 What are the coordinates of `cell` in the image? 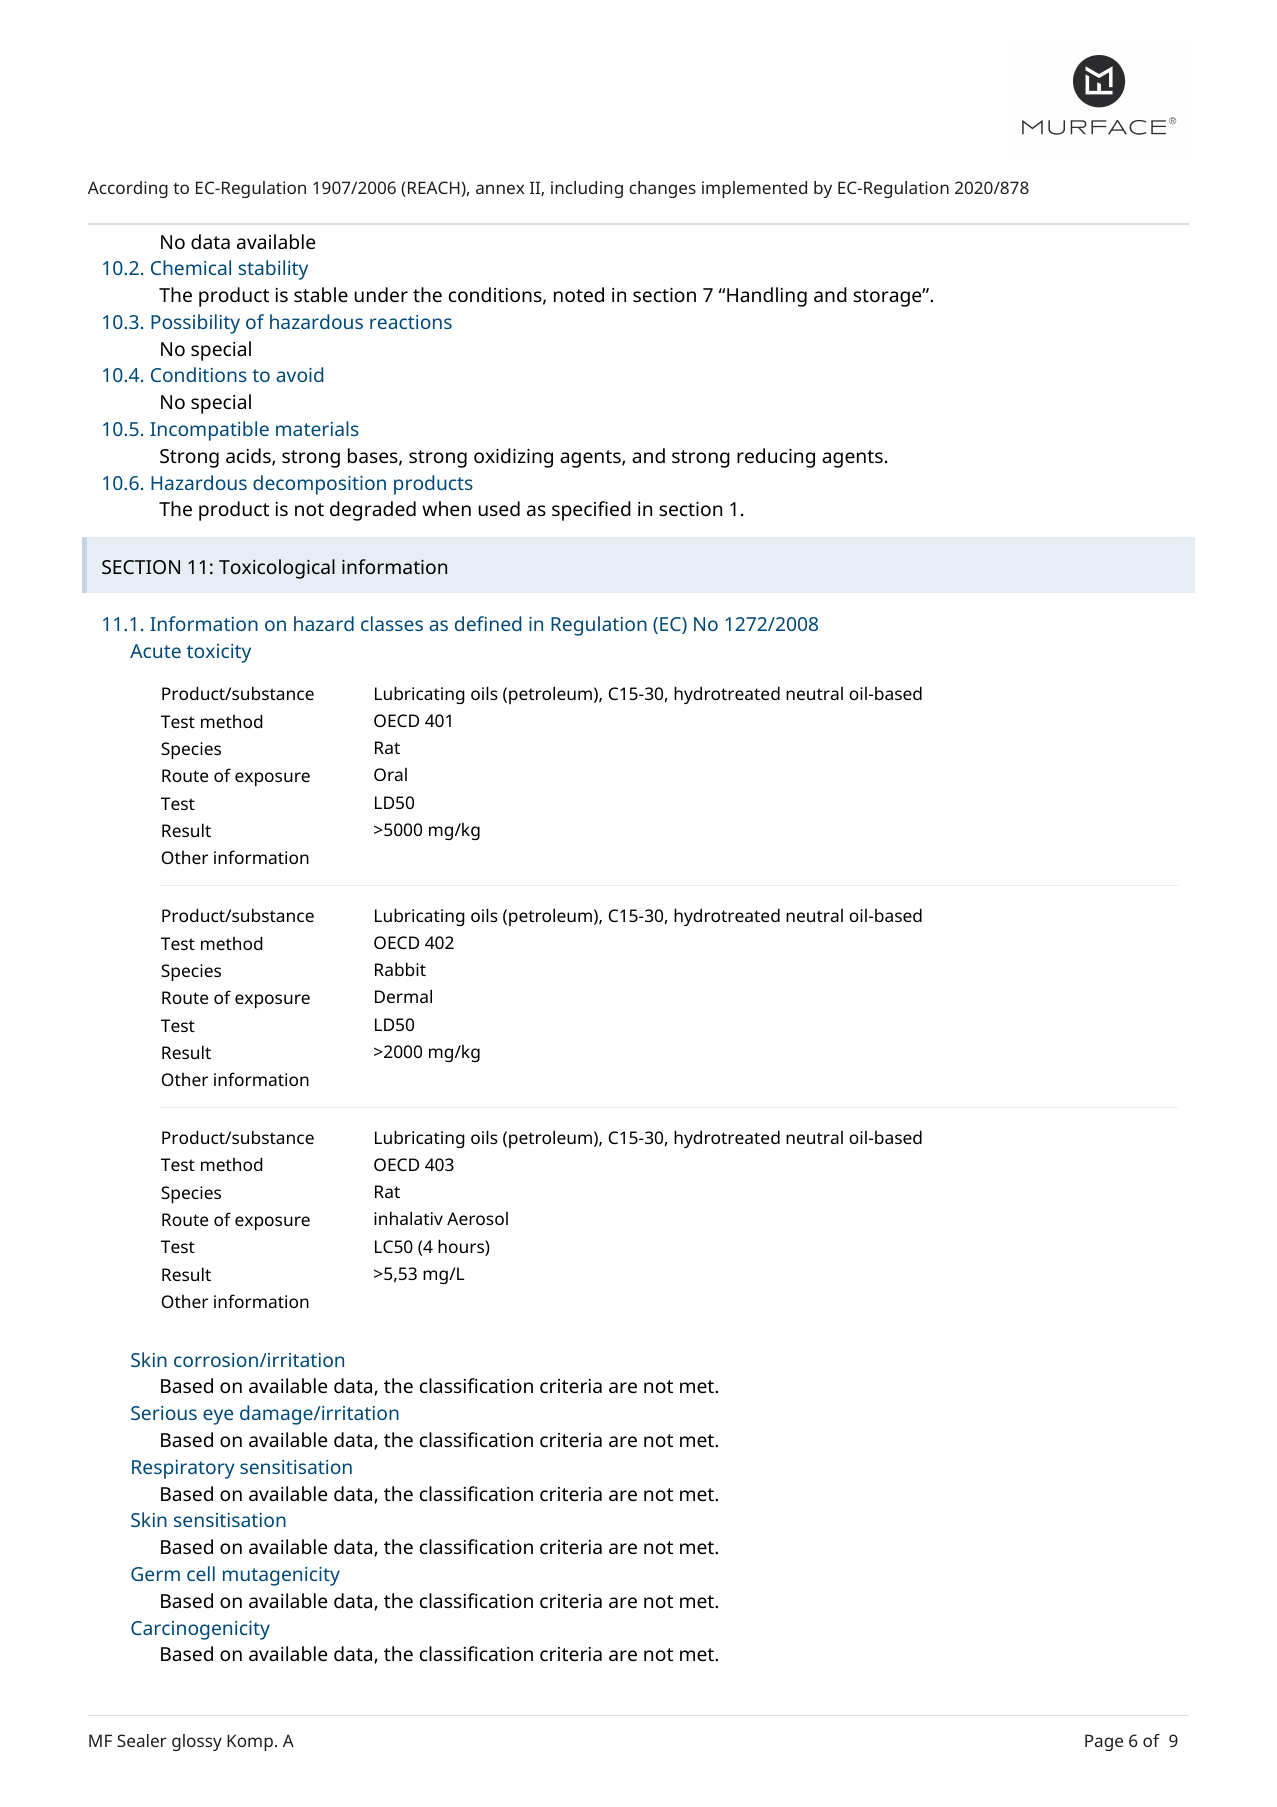 It's located at (201, 1573).
